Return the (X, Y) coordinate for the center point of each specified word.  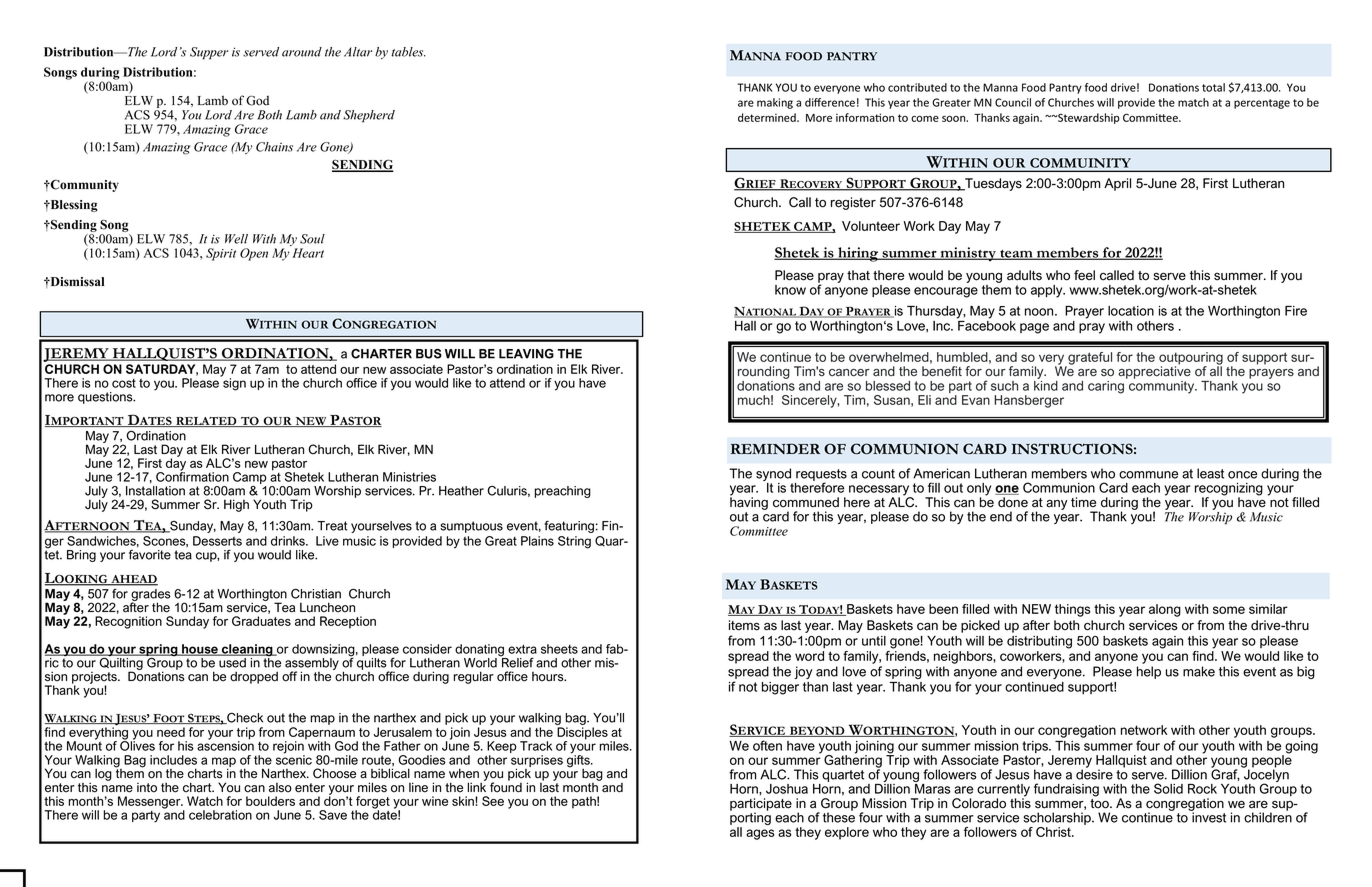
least (1210, 473)
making (775, 103)
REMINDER (775, 448)
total (1213, 87)
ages (760, 834)
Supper (209, 53)
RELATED (206, 422)
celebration (220, 815)
